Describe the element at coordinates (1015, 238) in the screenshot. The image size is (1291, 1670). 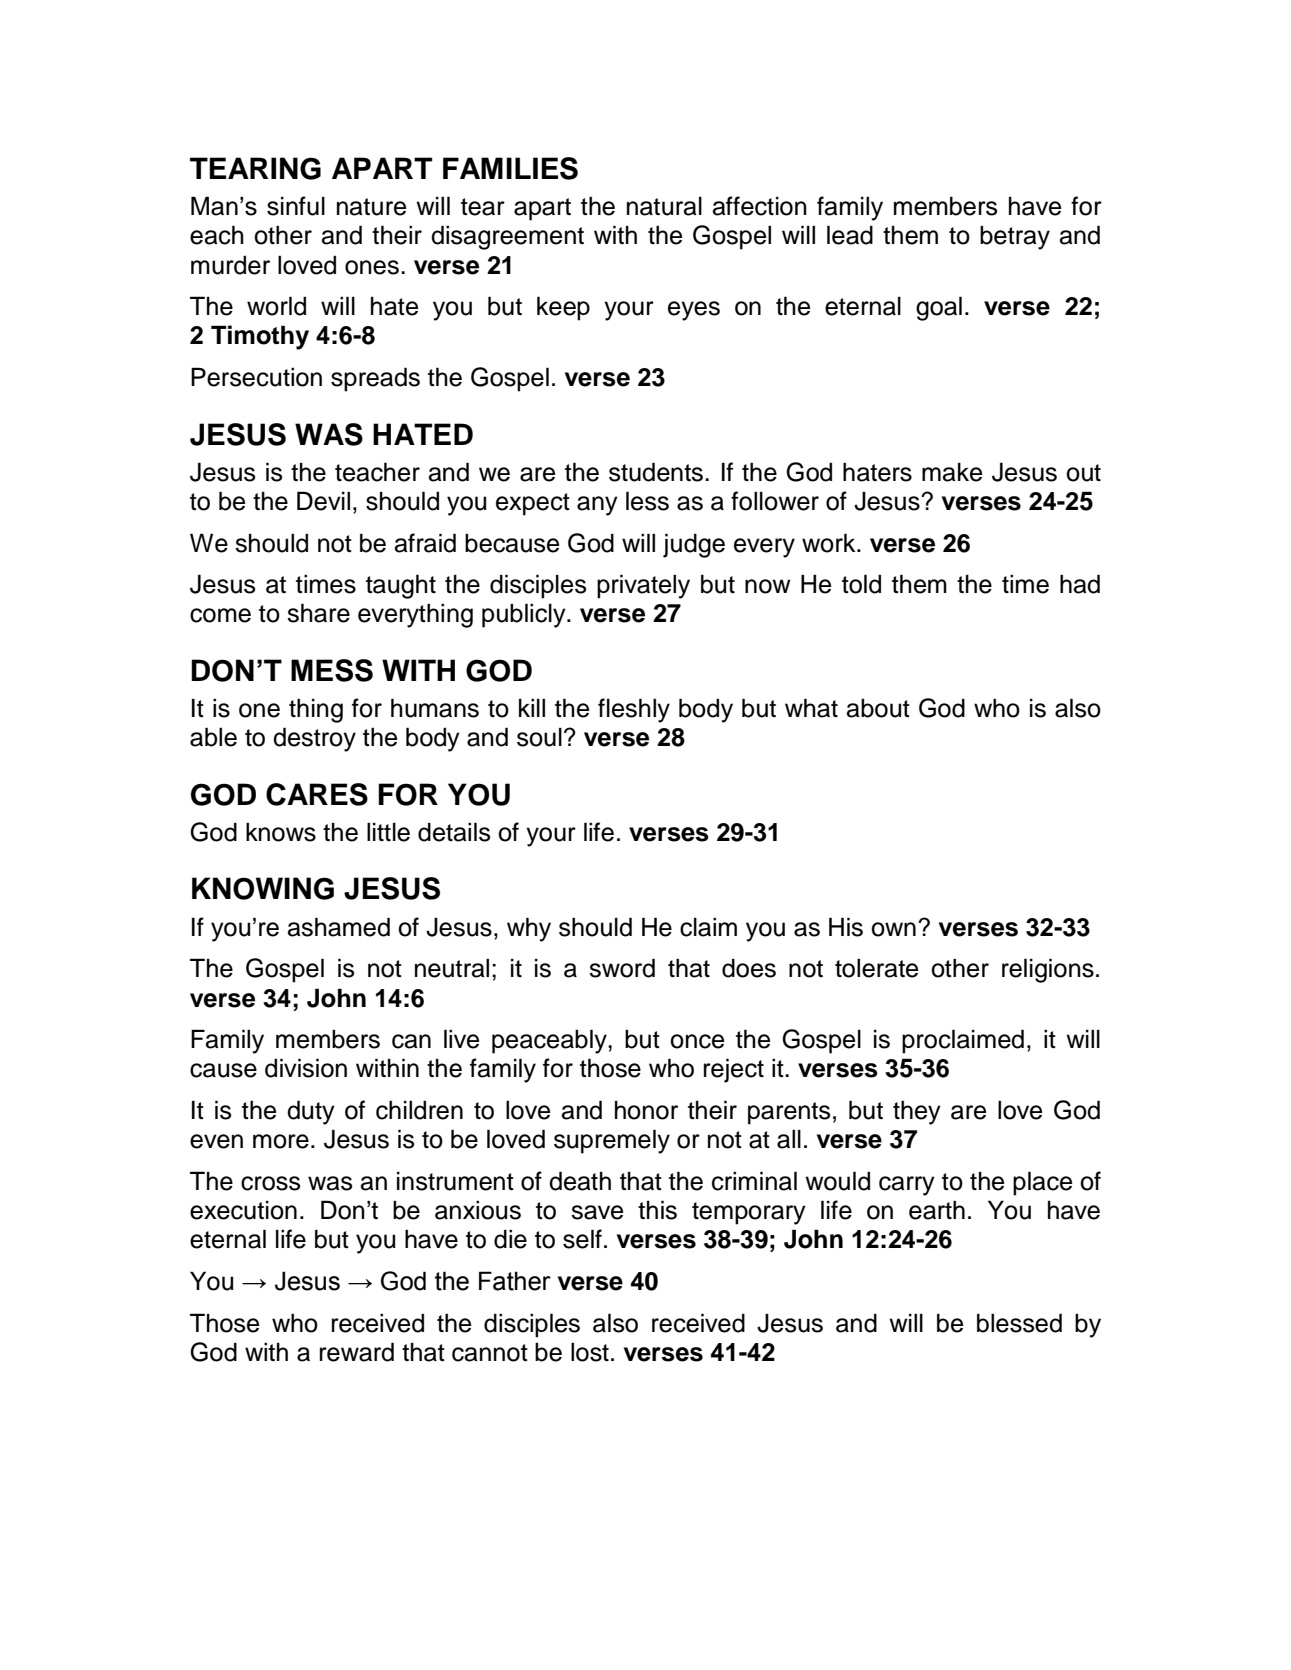
I see `betray` at that location.
